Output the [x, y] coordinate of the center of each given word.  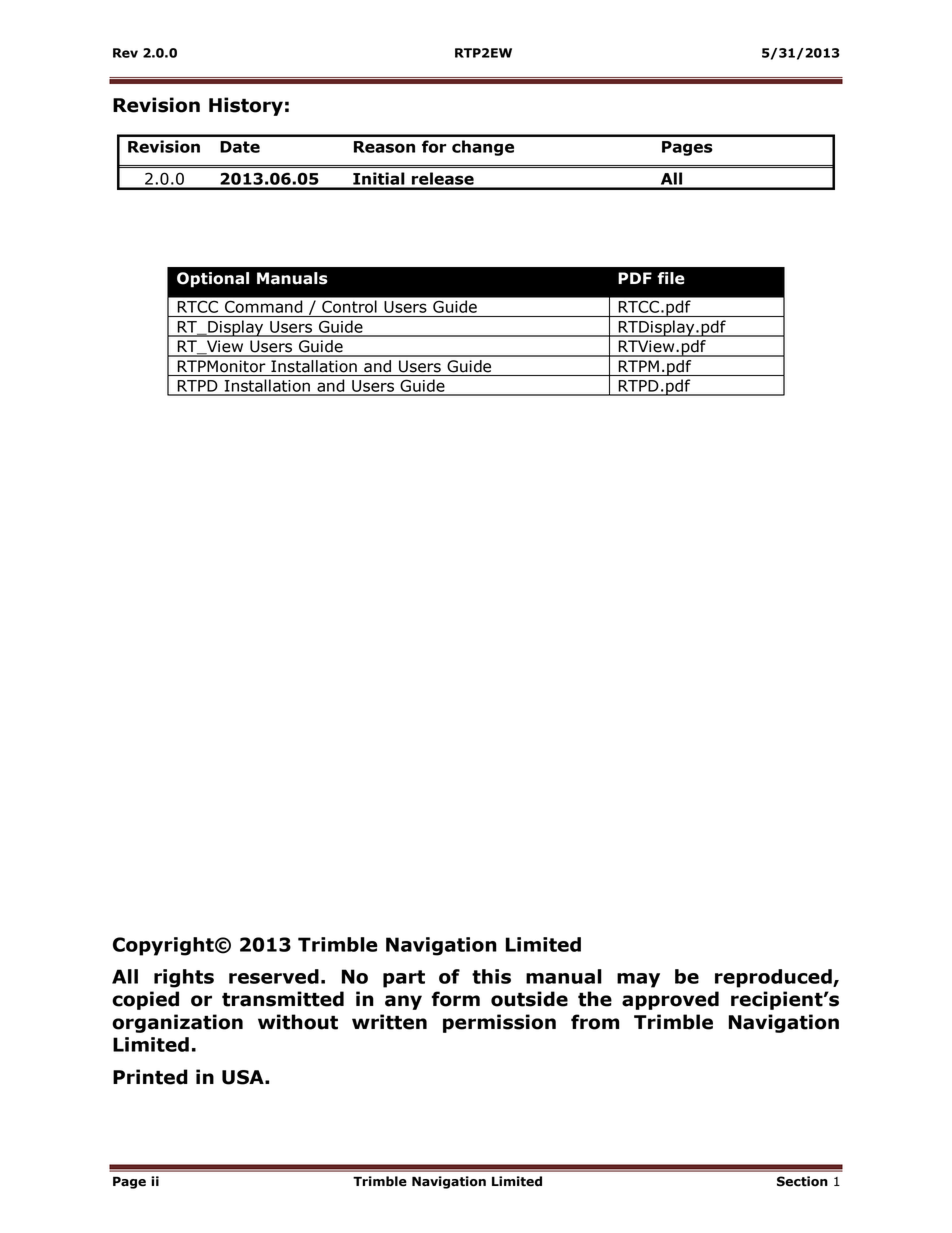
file [671, 278]
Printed [150, 1077]
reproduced [774, 978]
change [483, 148]
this [491, 976]
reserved [274, 976]
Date [240, 147]
